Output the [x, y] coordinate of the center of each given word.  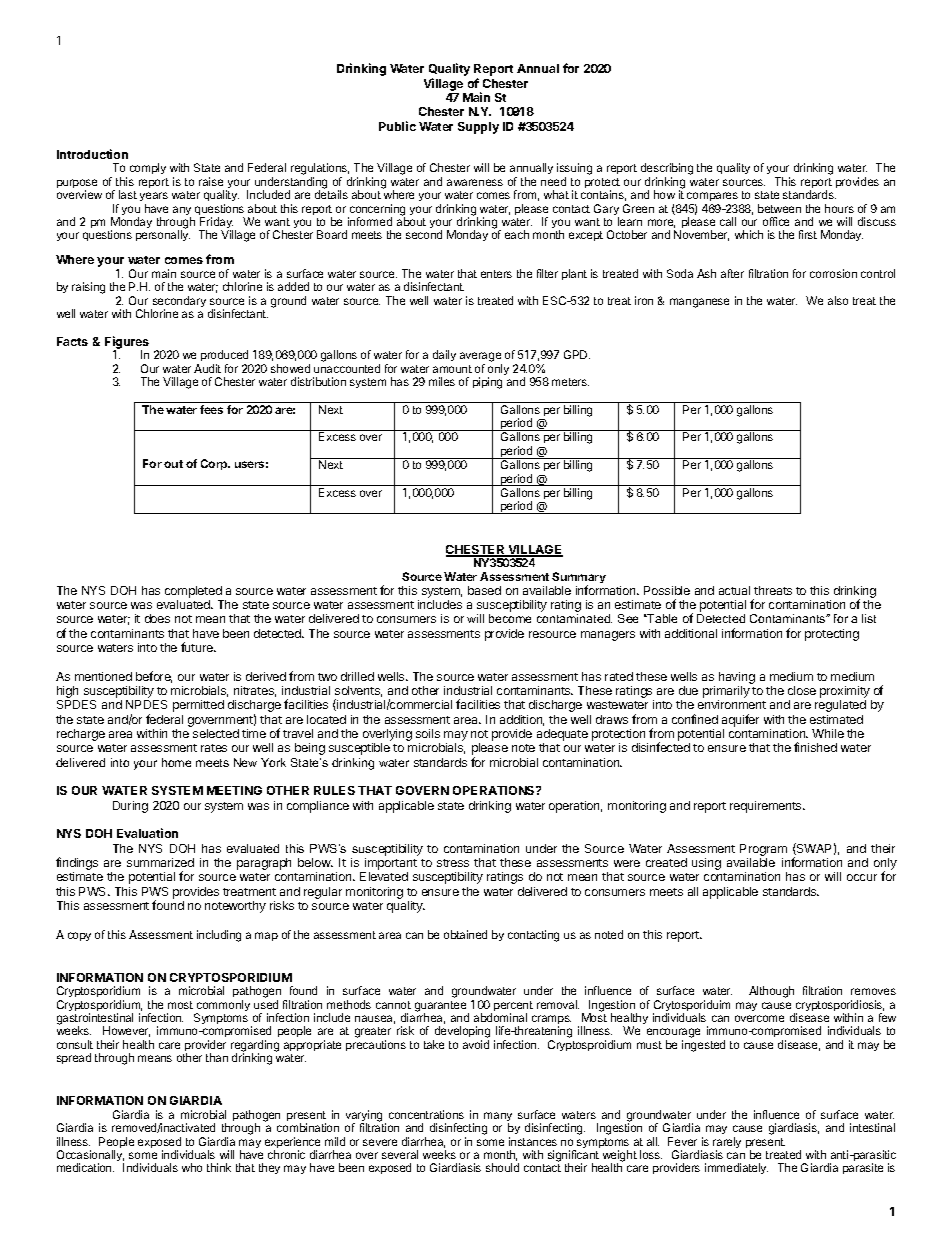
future [198, 647]
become [510, 618]
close [802, 690]
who [192, 1167]
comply [148, 168]
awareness [475, 182]
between [779, 208]
